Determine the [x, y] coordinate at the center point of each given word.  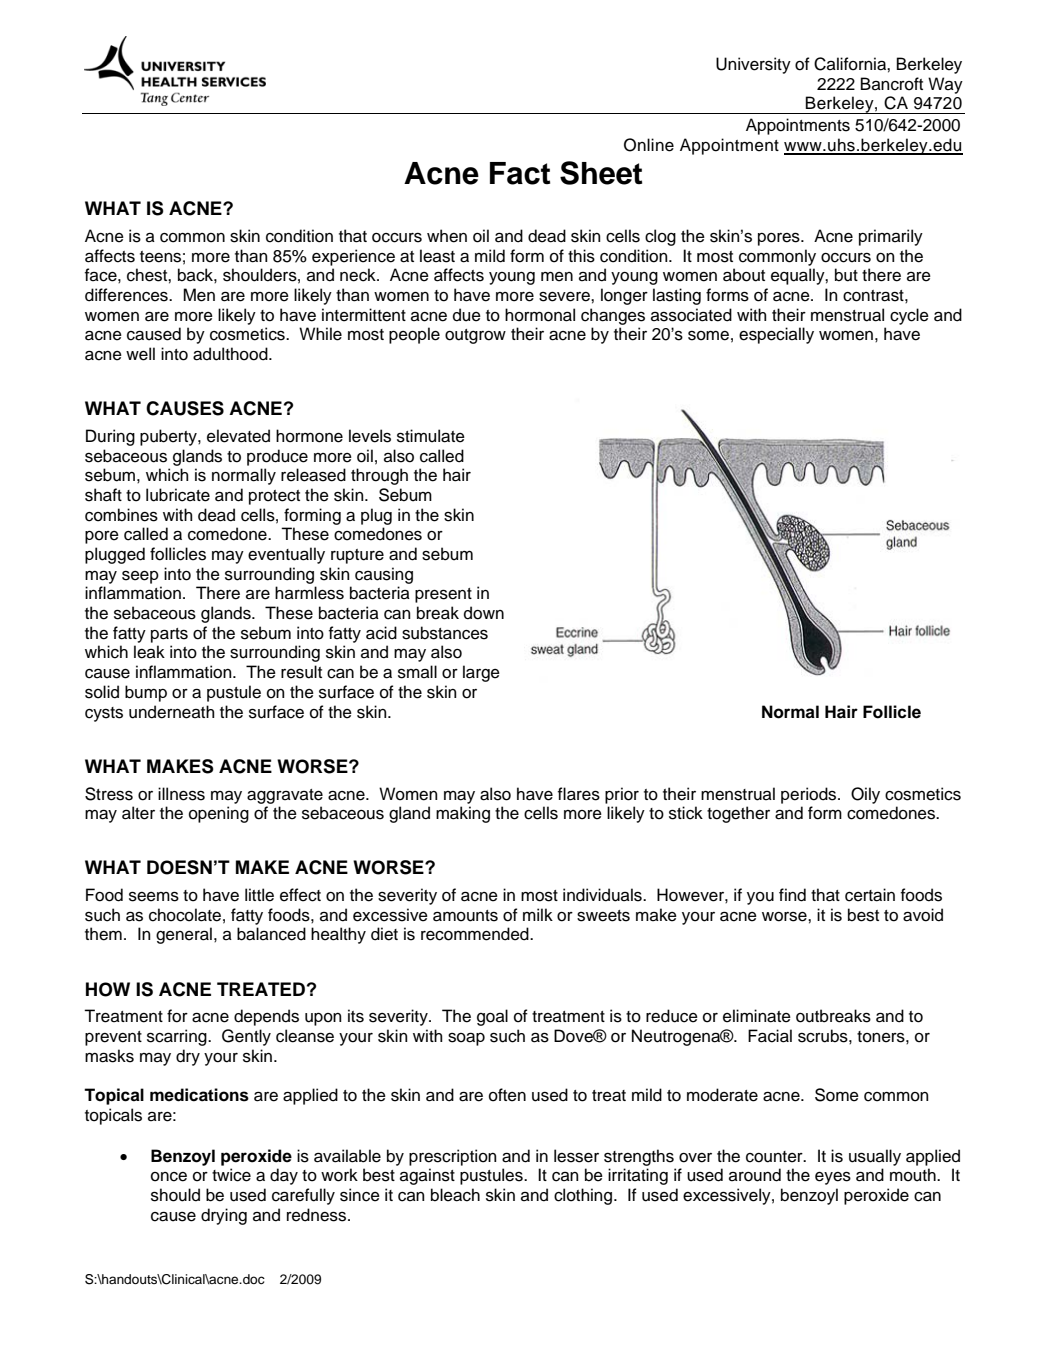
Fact [520, 173]
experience [353, 257]
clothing [584, 1196]
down [484, 613]
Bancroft [892, 84]
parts [169, 635]
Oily [865, 795]
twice [231, 1175]
